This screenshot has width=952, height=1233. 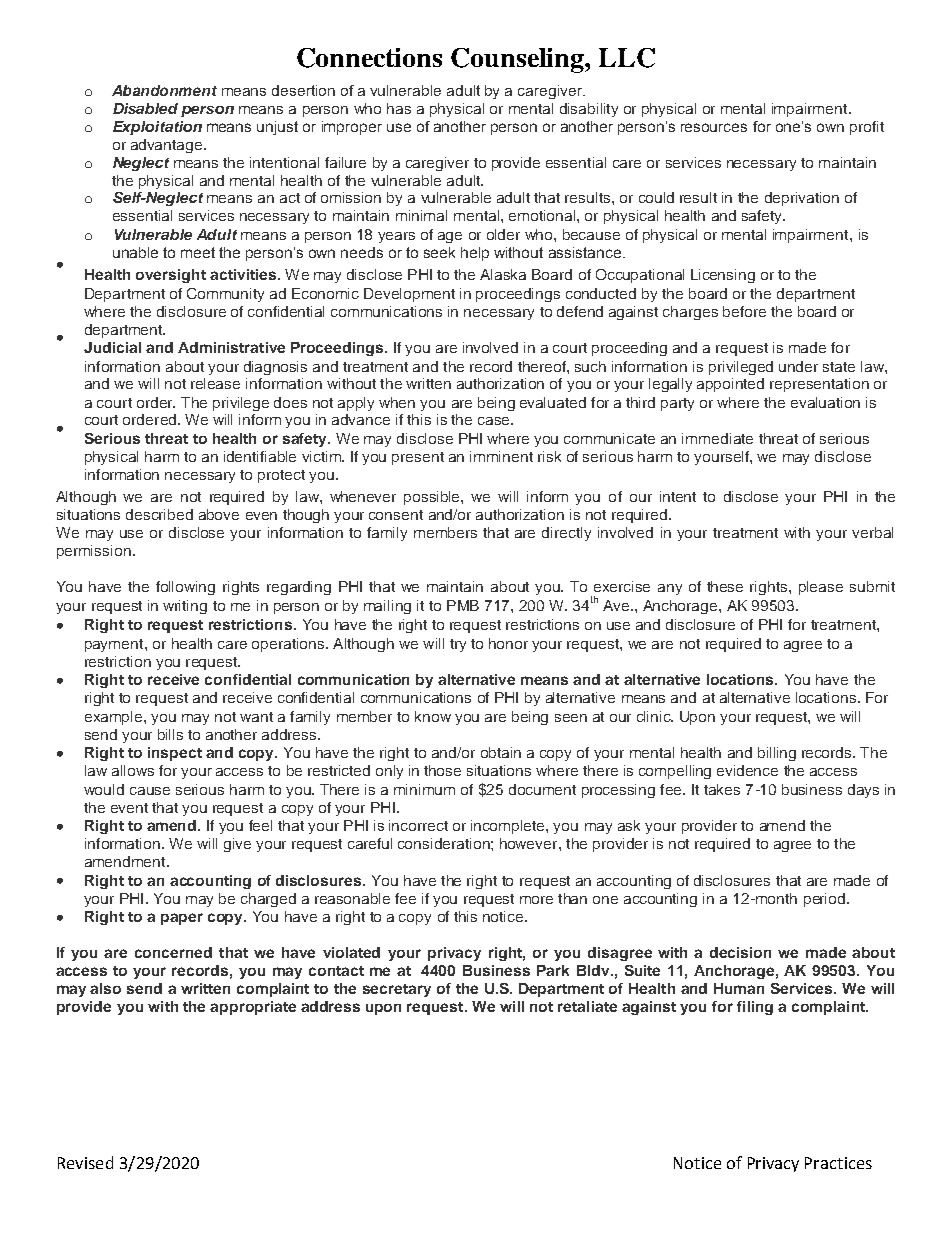 I want to click on writing, so click(x=185, y=607).
